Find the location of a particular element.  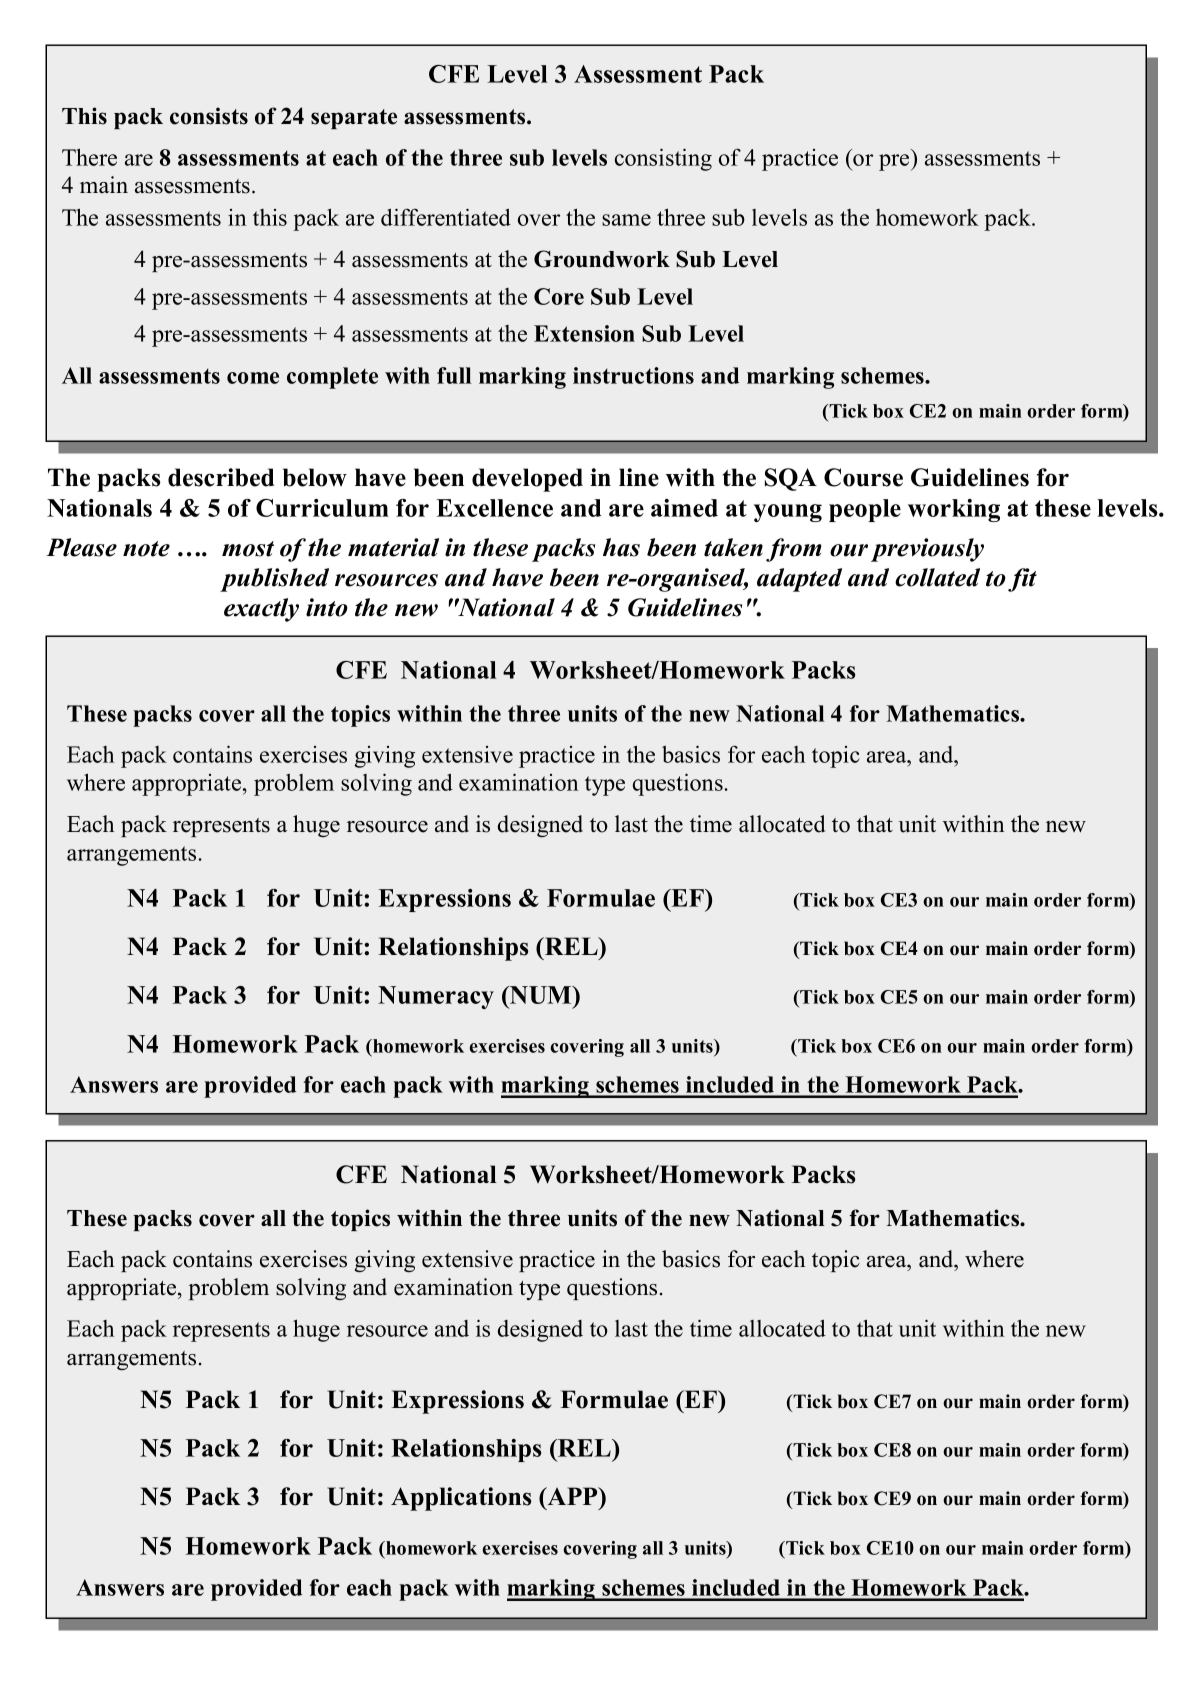

exactly is located at coordinates (261, 610).
